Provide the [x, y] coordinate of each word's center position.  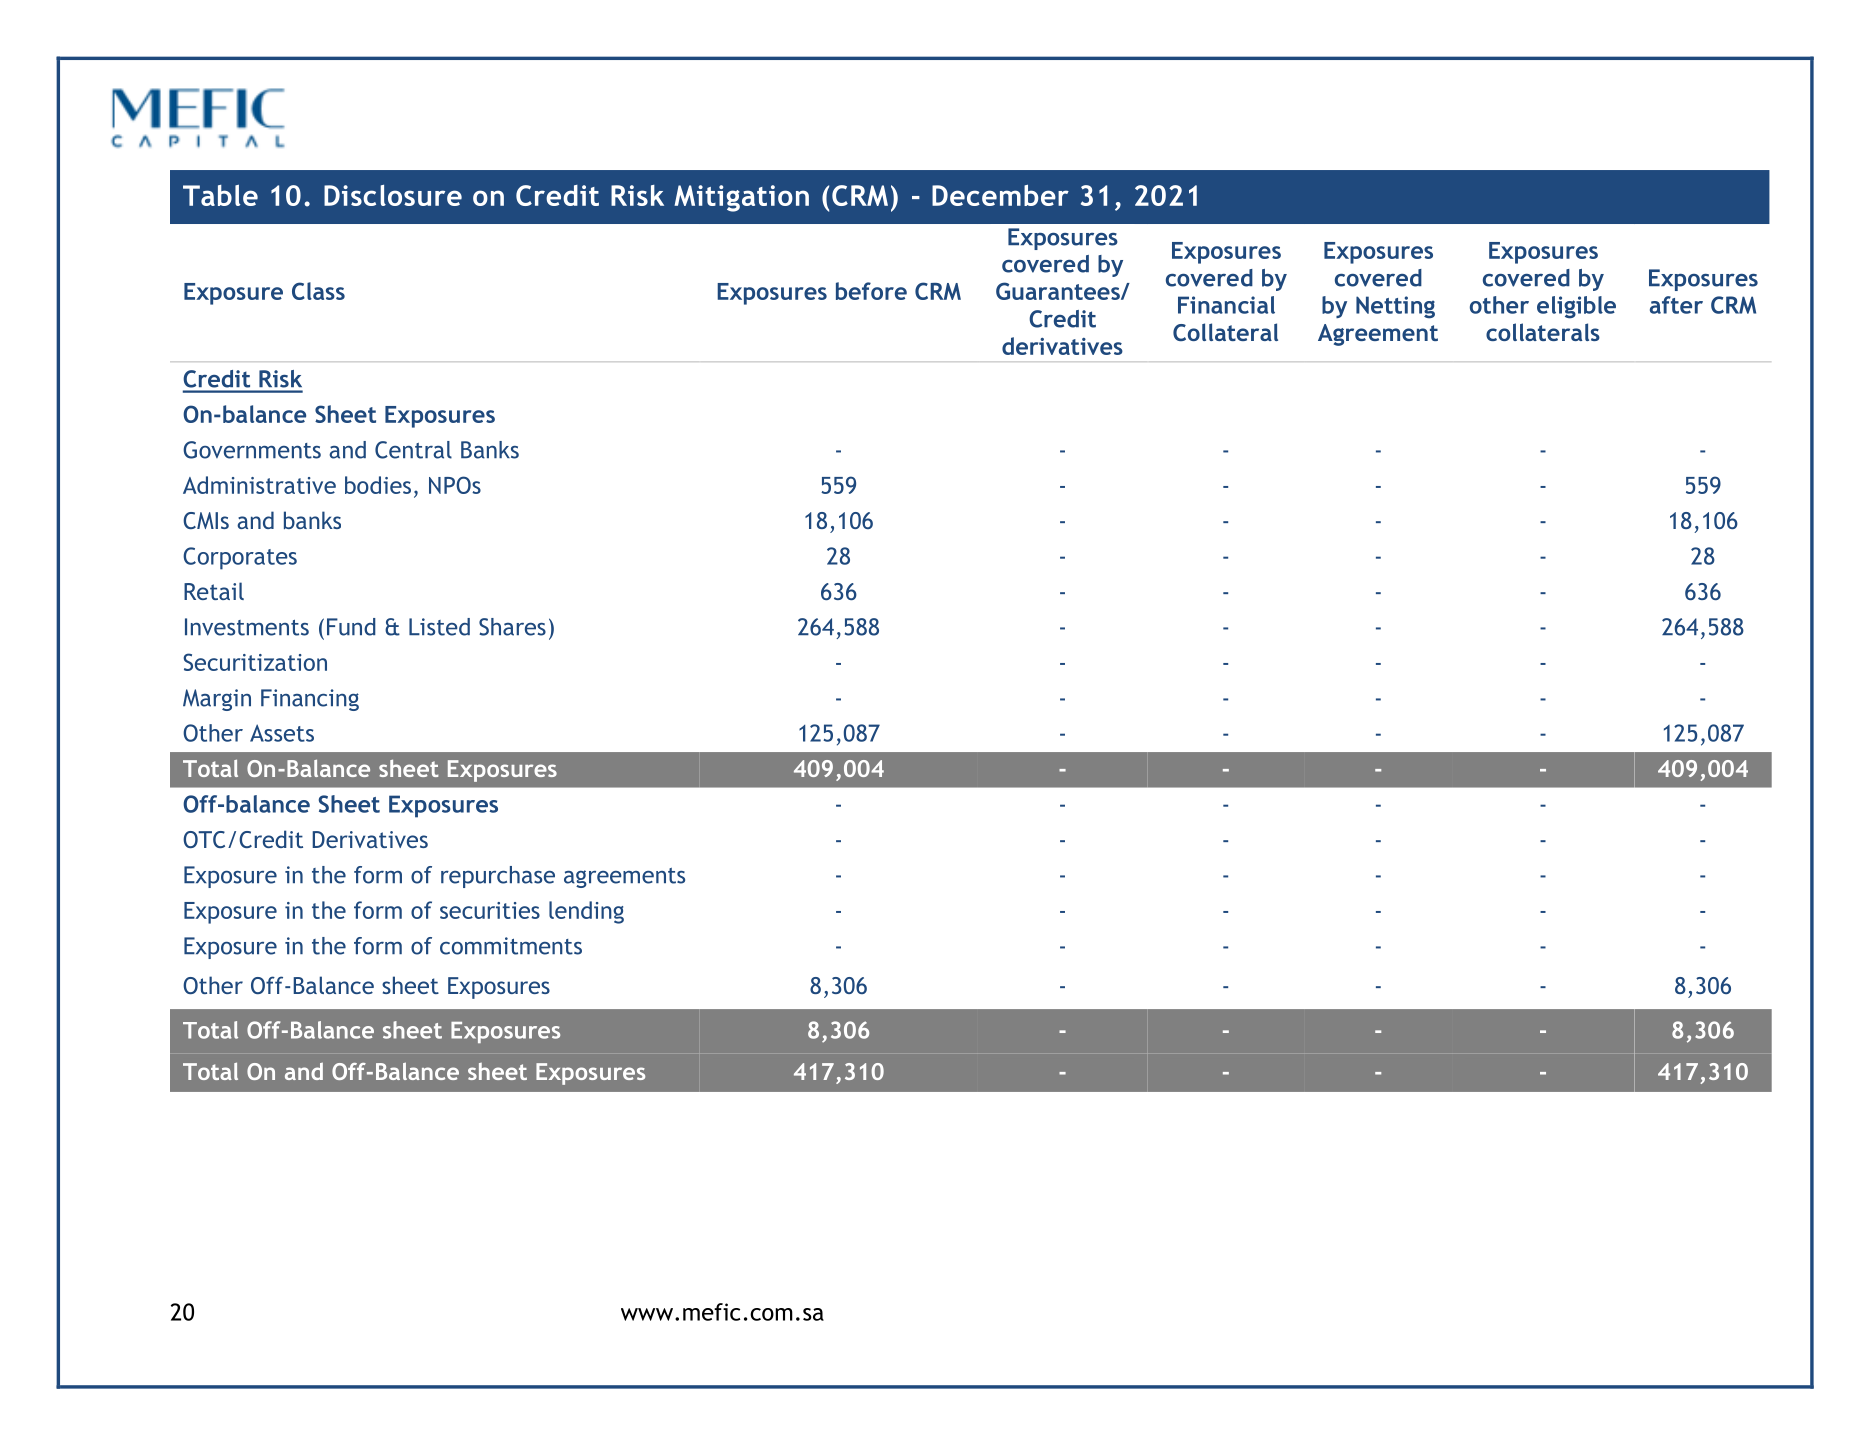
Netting [1395, 307]
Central [413, 450]
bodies [378, 485]
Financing [310, 700]
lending [586, 912]
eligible [1576, 307]
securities [490, 910]
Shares [512, 627]
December [1000, 195]
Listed [439, 627]
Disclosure [393, 195]
